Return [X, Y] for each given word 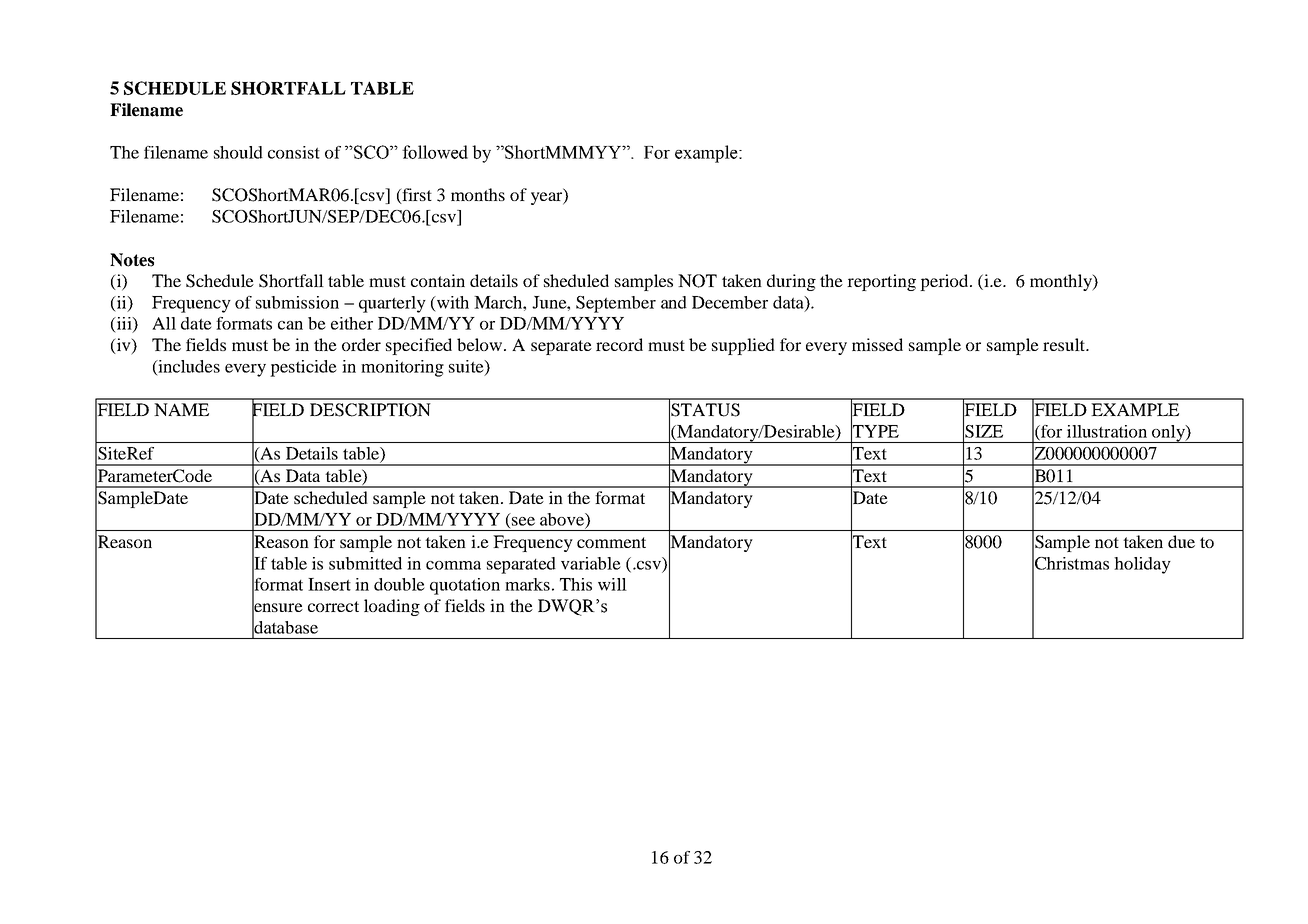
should [238, 152]
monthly [1062, 282]
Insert [329, 584]
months [478, 194]
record [619, 344]
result [1065, 344]
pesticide [303, 368]
